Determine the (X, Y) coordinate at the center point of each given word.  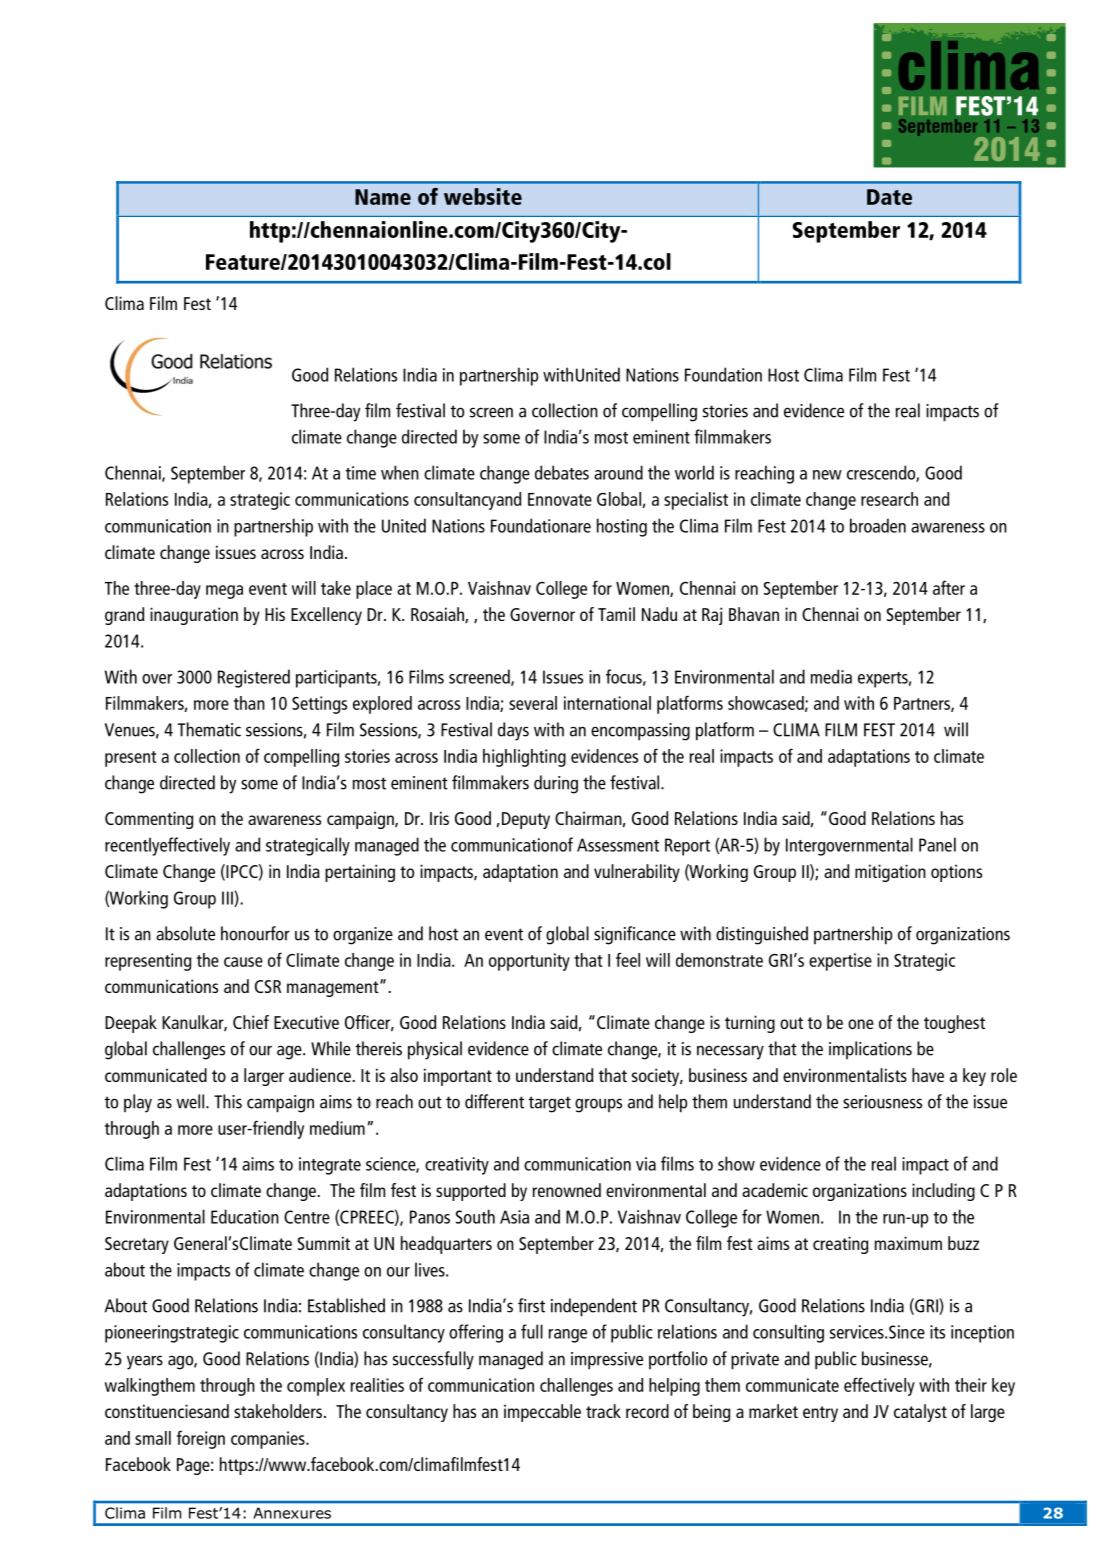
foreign (201, 1439)
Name (383, 197)
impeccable (542, 1413)
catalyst (920, 1413)
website (483, 196)
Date (889, 197)
